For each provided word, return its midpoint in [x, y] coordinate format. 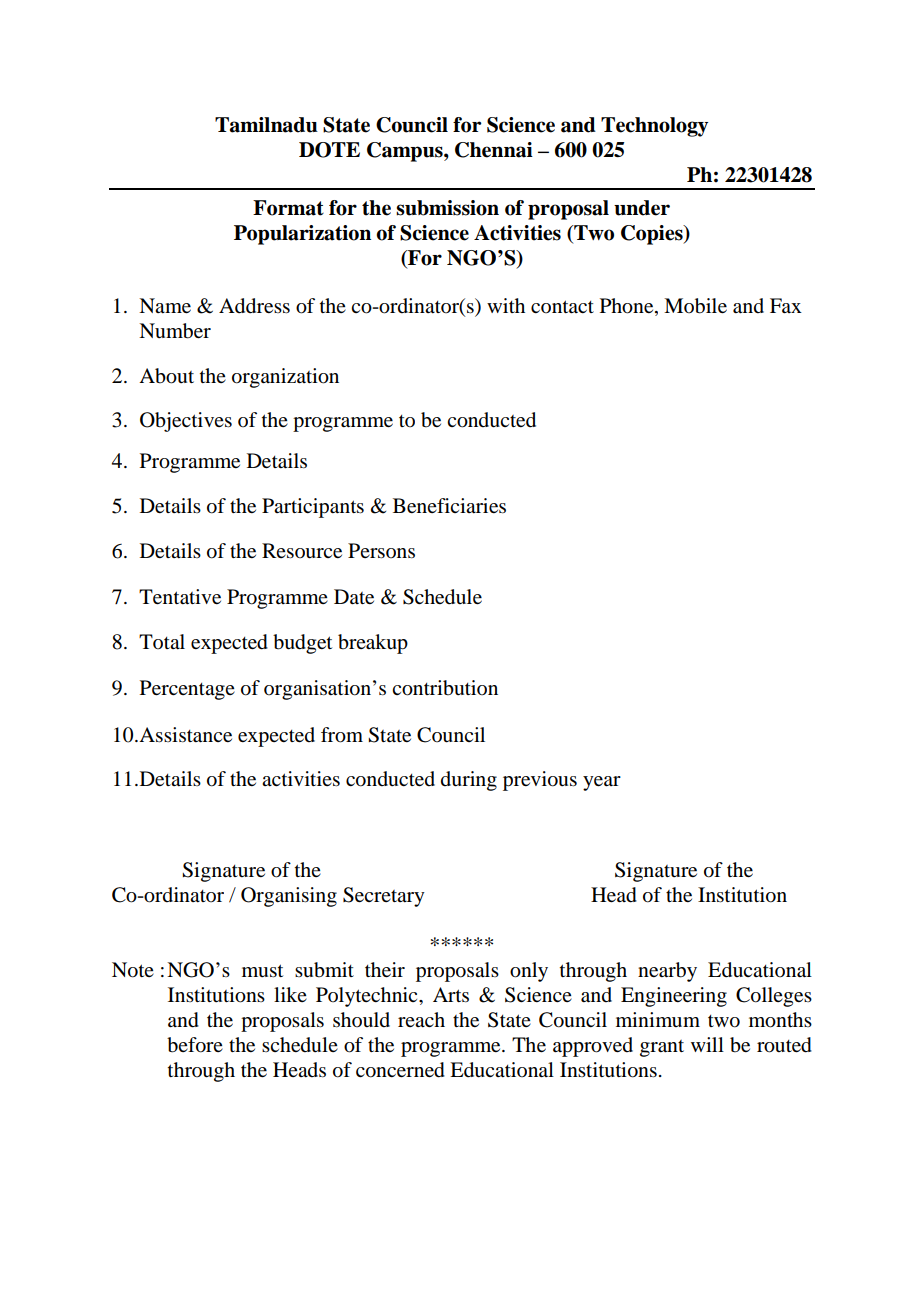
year [602, 783]
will [707, 1044]
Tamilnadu [266, 125]
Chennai [494, 150]
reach [421, 1019]
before [195, 1045]
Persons [381, 551]
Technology [654, 127]
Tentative [180, 597]
